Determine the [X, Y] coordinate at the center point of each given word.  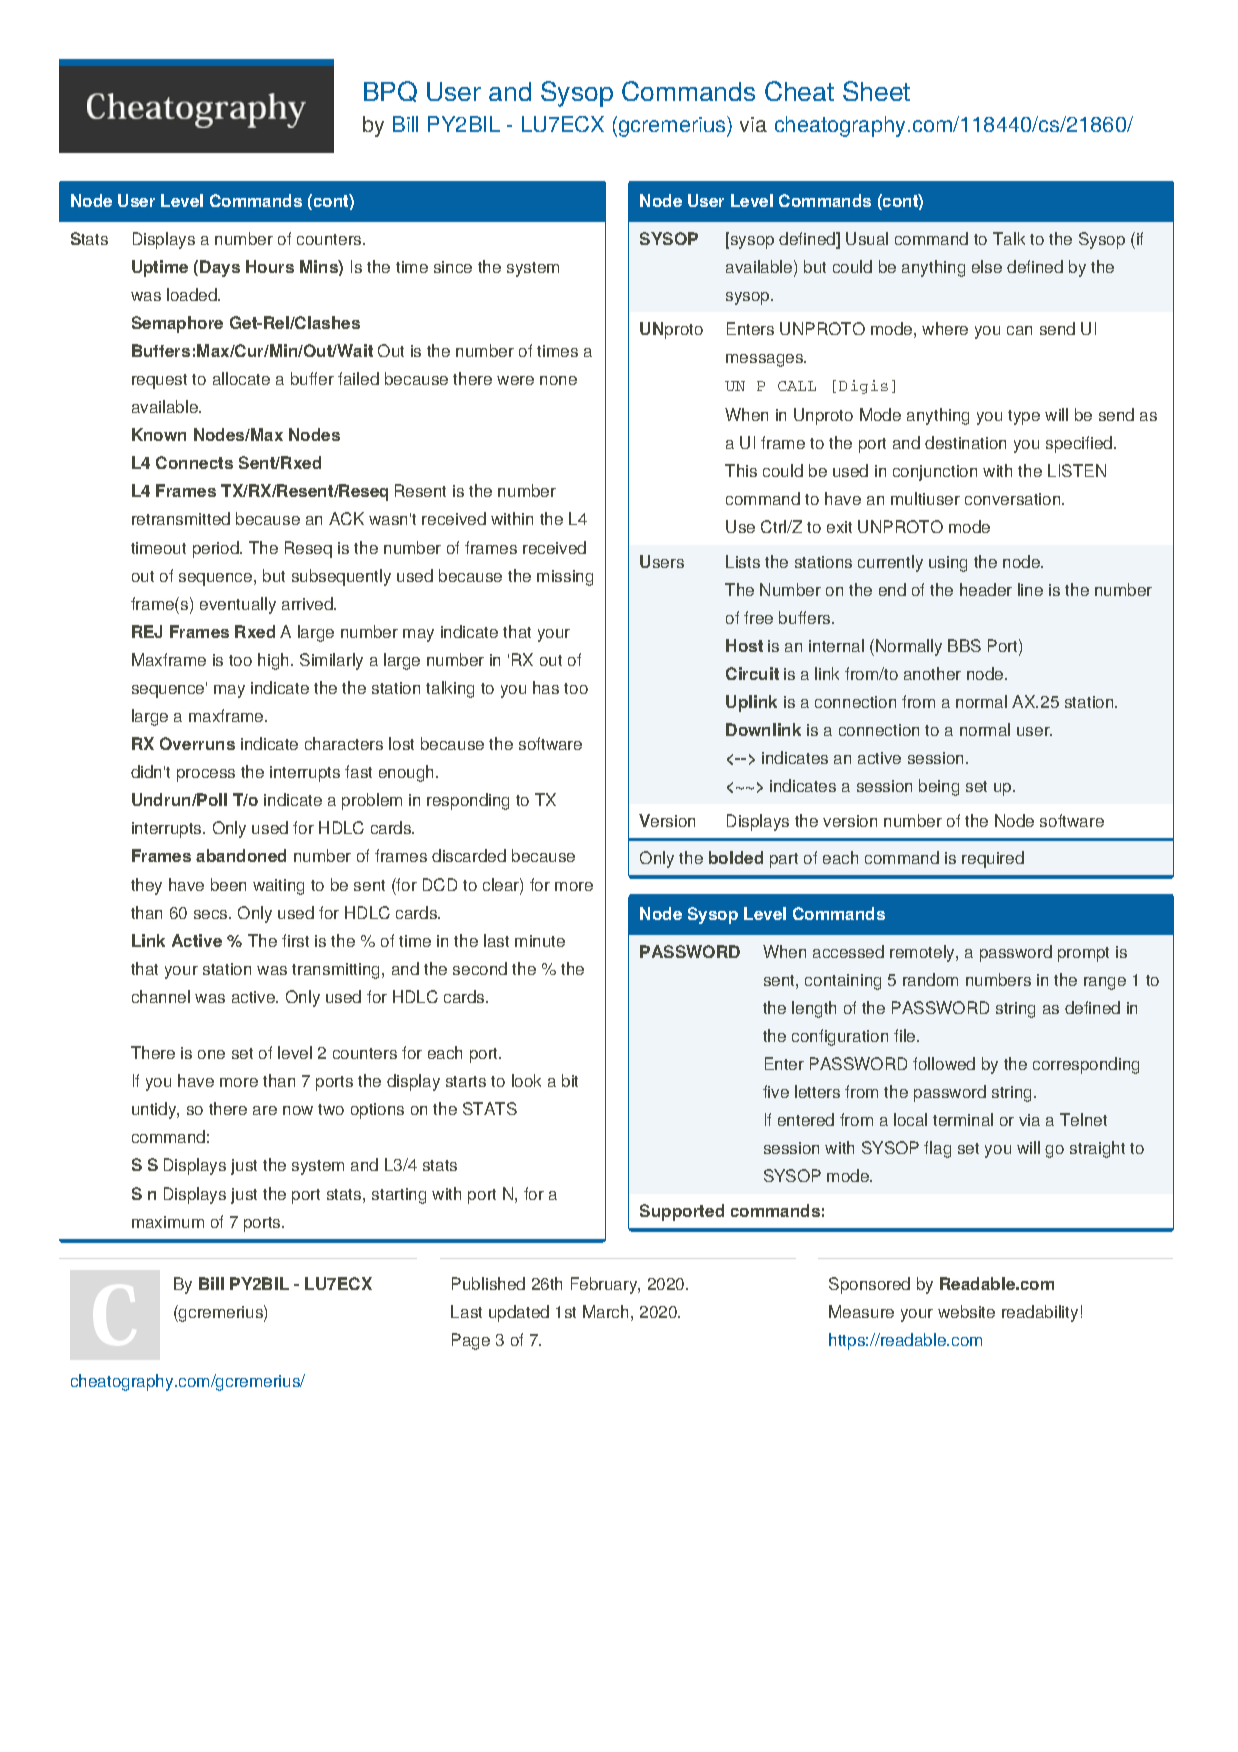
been [228, 884]
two [331, 1109]
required [993, 859]
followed [944, 1063]
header [986, 589]
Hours [270, 266]
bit [570, 1080]
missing [565, 578]
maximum [168, 1222]
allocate [241, 378]
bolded [736, 857]
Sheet [876, 91]
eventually [238, 605]
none [558, 380]
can [1019, 330]
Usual [867, 238]
